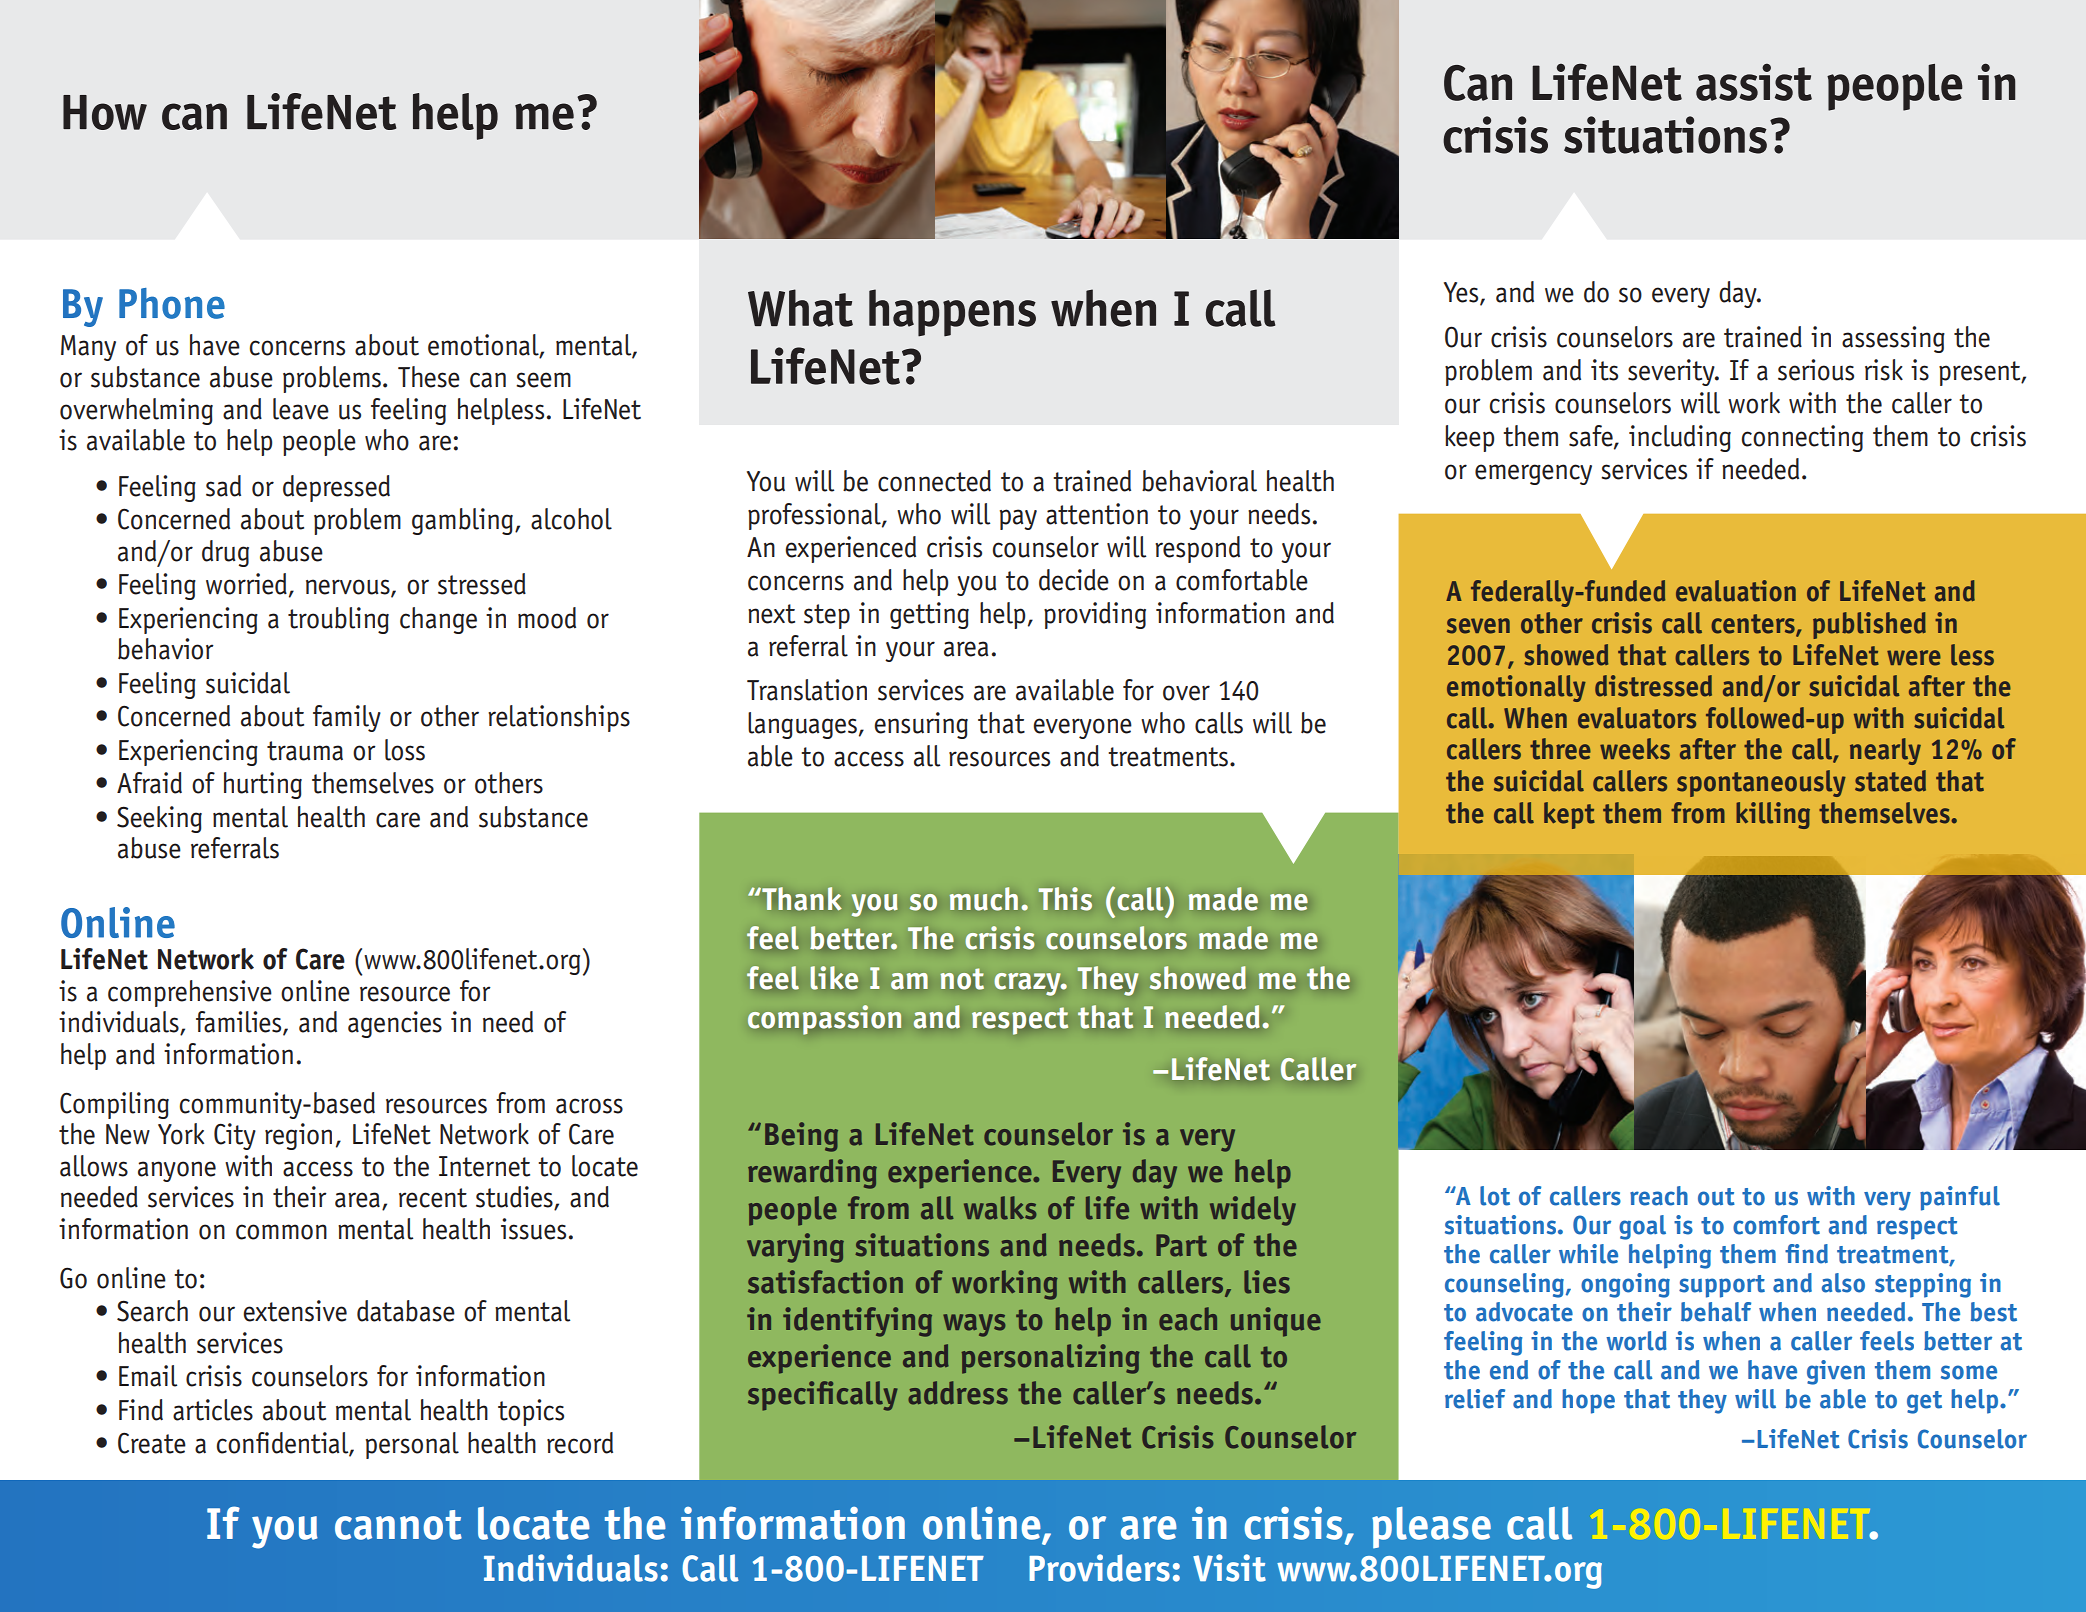 The height and width of the screenshot is (1612, 2086). Describe the element at coordinates (263, 785) in the screenshot. I see `hurting` at that location.
